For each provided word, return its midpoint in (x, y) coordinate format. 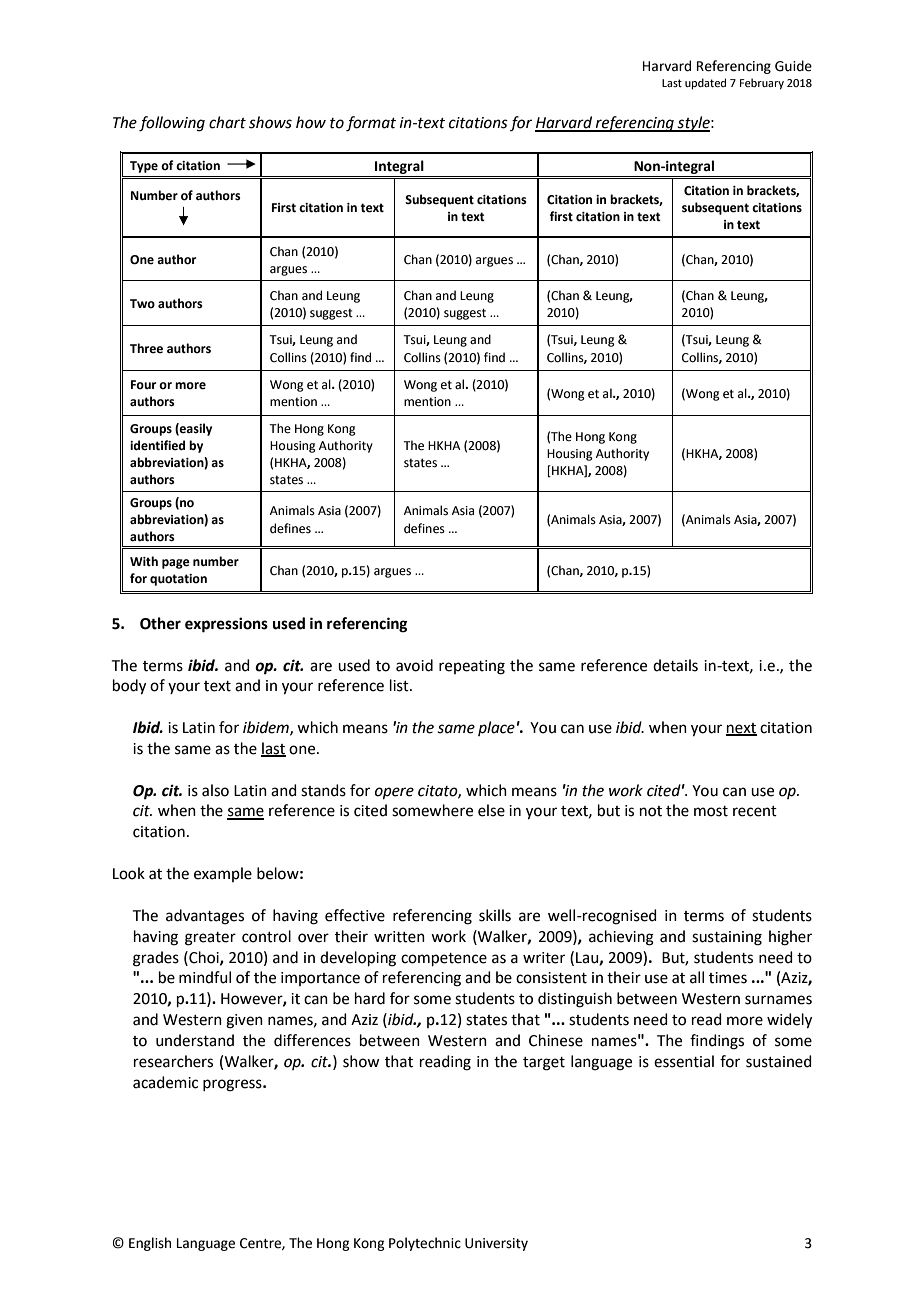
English (150, 1244)
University (496, 1244)
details (675, 665)
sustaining (727, 938)
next (741, 729)
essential (684, 1061)
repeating (472, 667)
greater (210, 939)
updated (705, 84)
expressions (226, 625)
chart (227, 122)
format (371, 124)
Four (143, 385)
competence (444, 959)
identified (157, 445)
